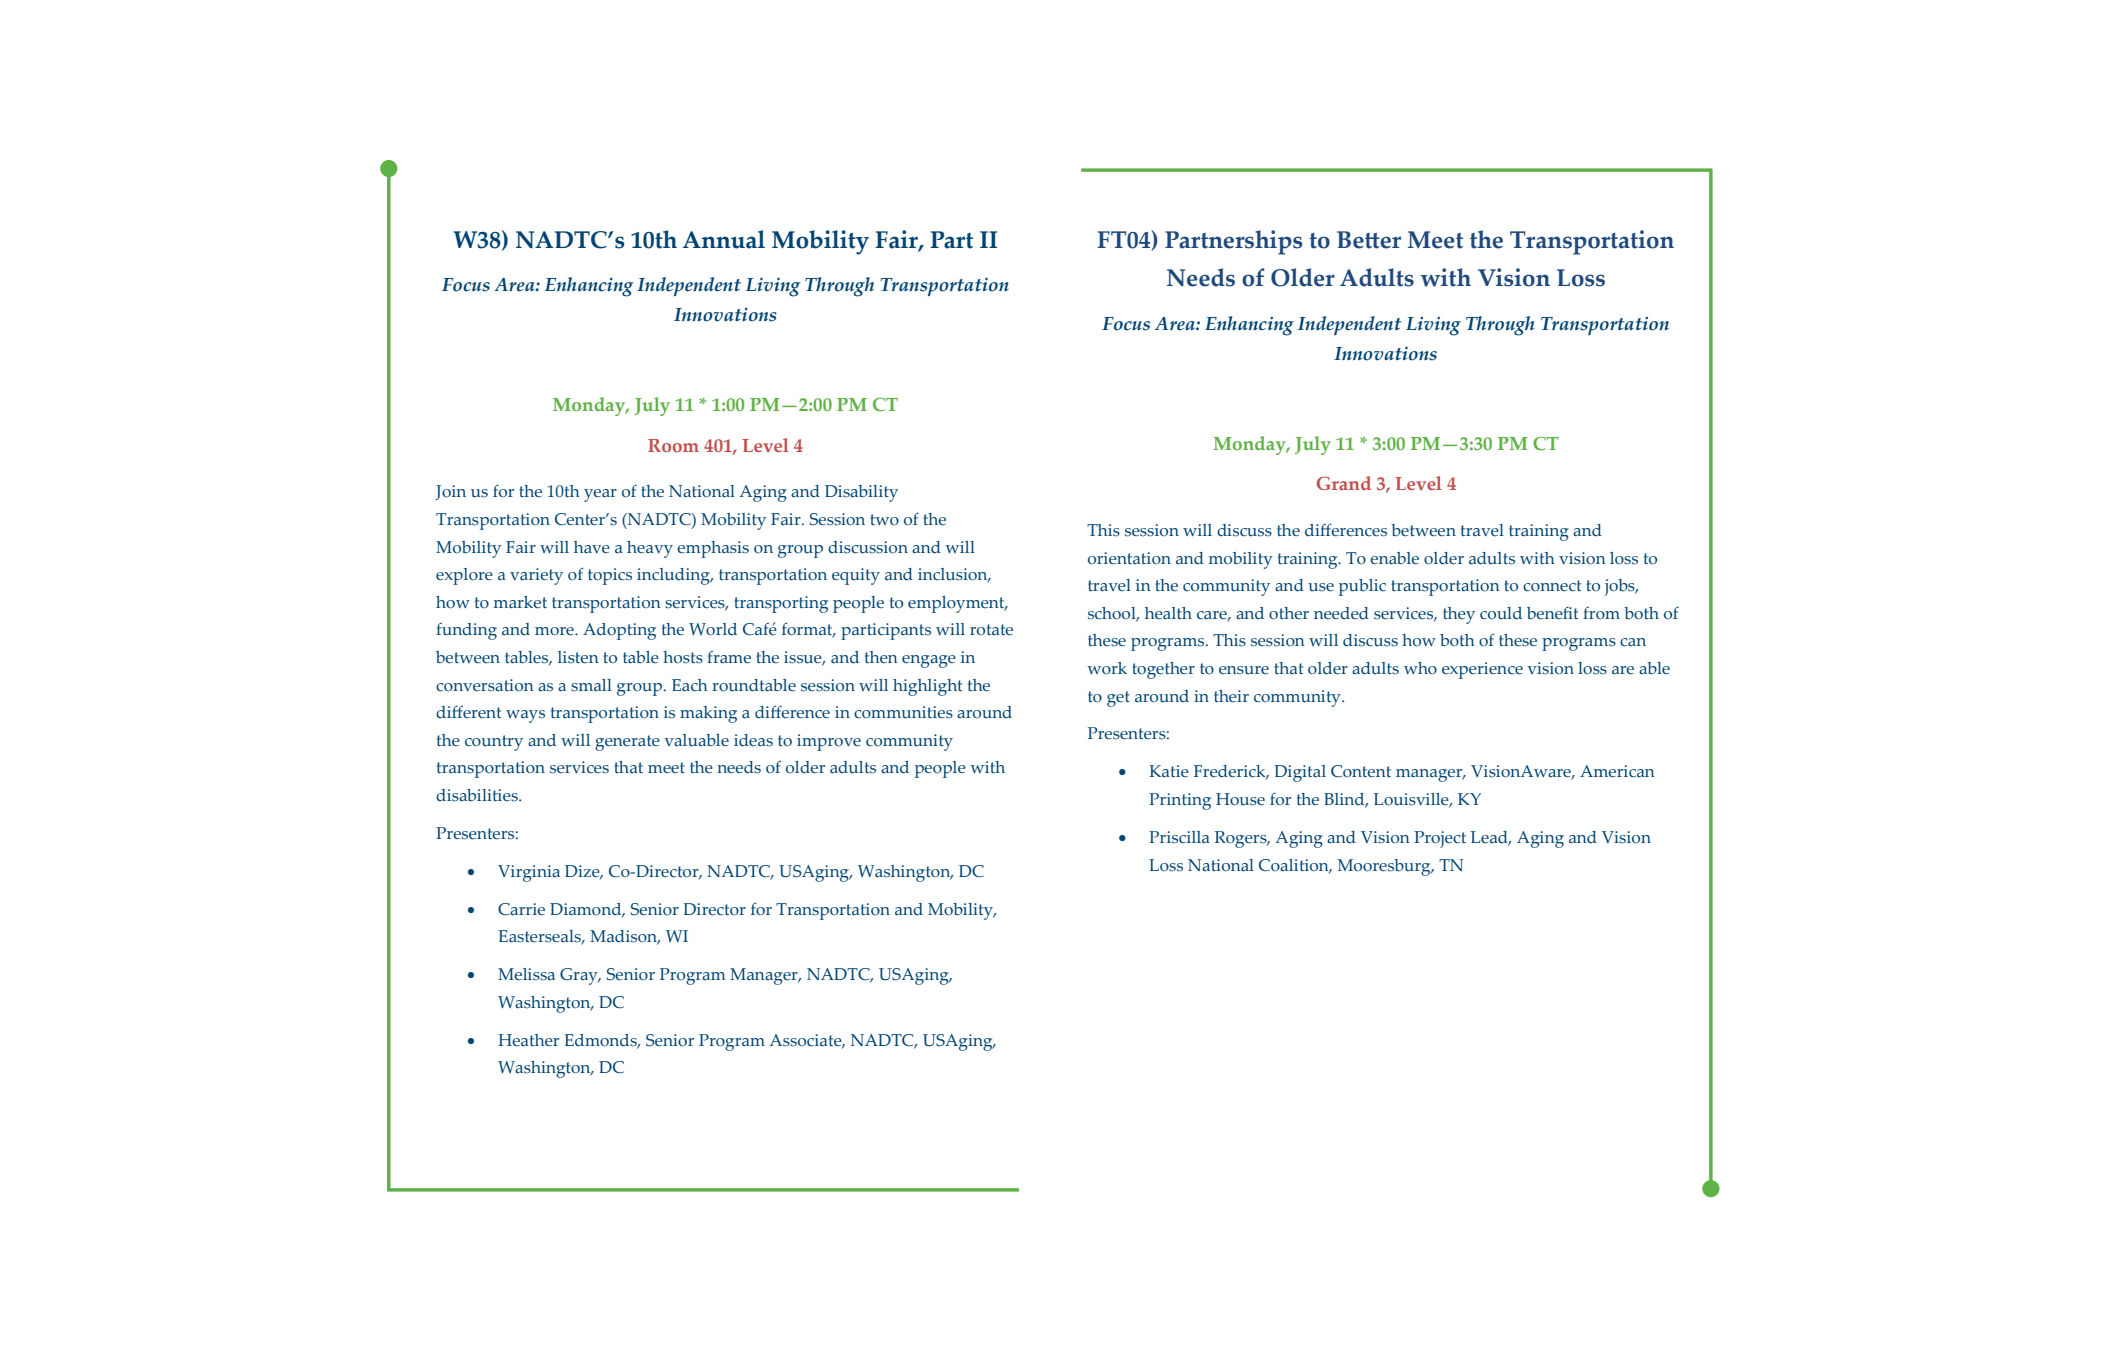 The image size is (2104, 1361). Describe the element at coordinates (529, 873) in the document. I see `Virginia` at that location.
